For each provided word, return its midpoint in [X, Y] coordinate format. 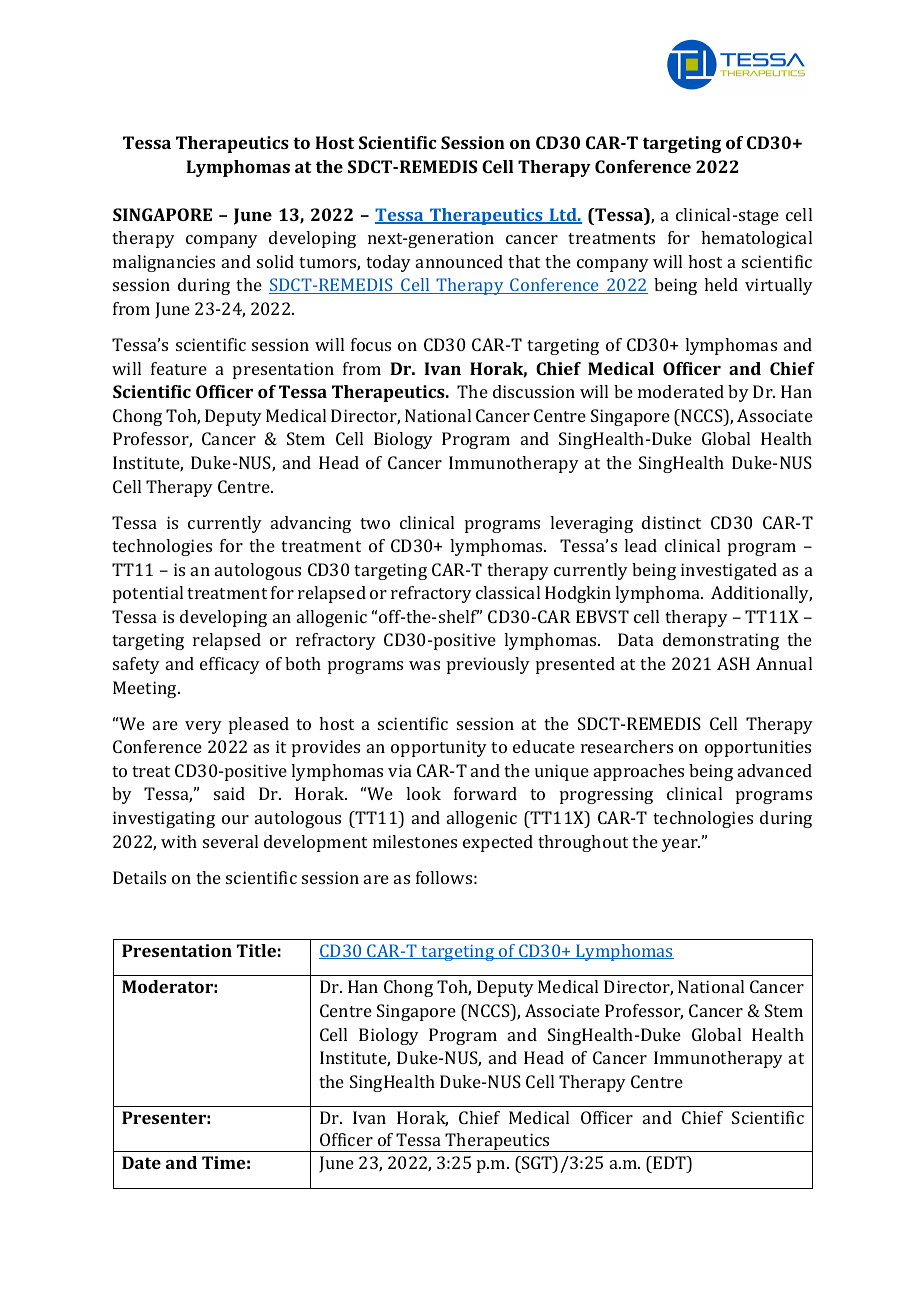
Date [141, 1162]
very [203, 727]
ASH [733, 663]
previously [488, 665]
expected [498, 843]
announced [459, 261]
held [721, 284]
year [681, 845]
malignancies [164, 263]
